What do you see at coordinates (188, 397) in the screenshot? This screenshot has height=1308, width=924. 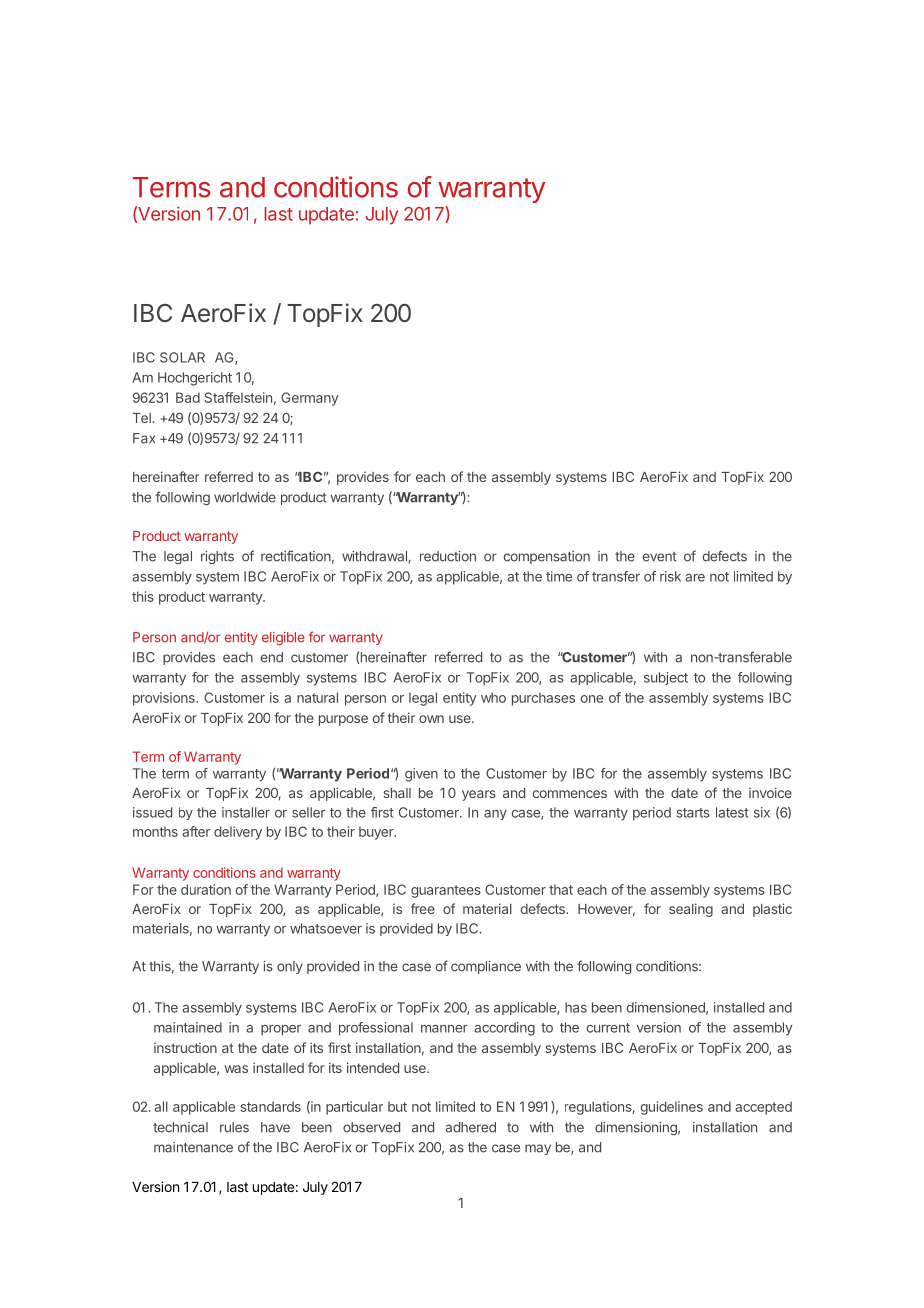 I see `Bad` at bounding box center [188, 397].
